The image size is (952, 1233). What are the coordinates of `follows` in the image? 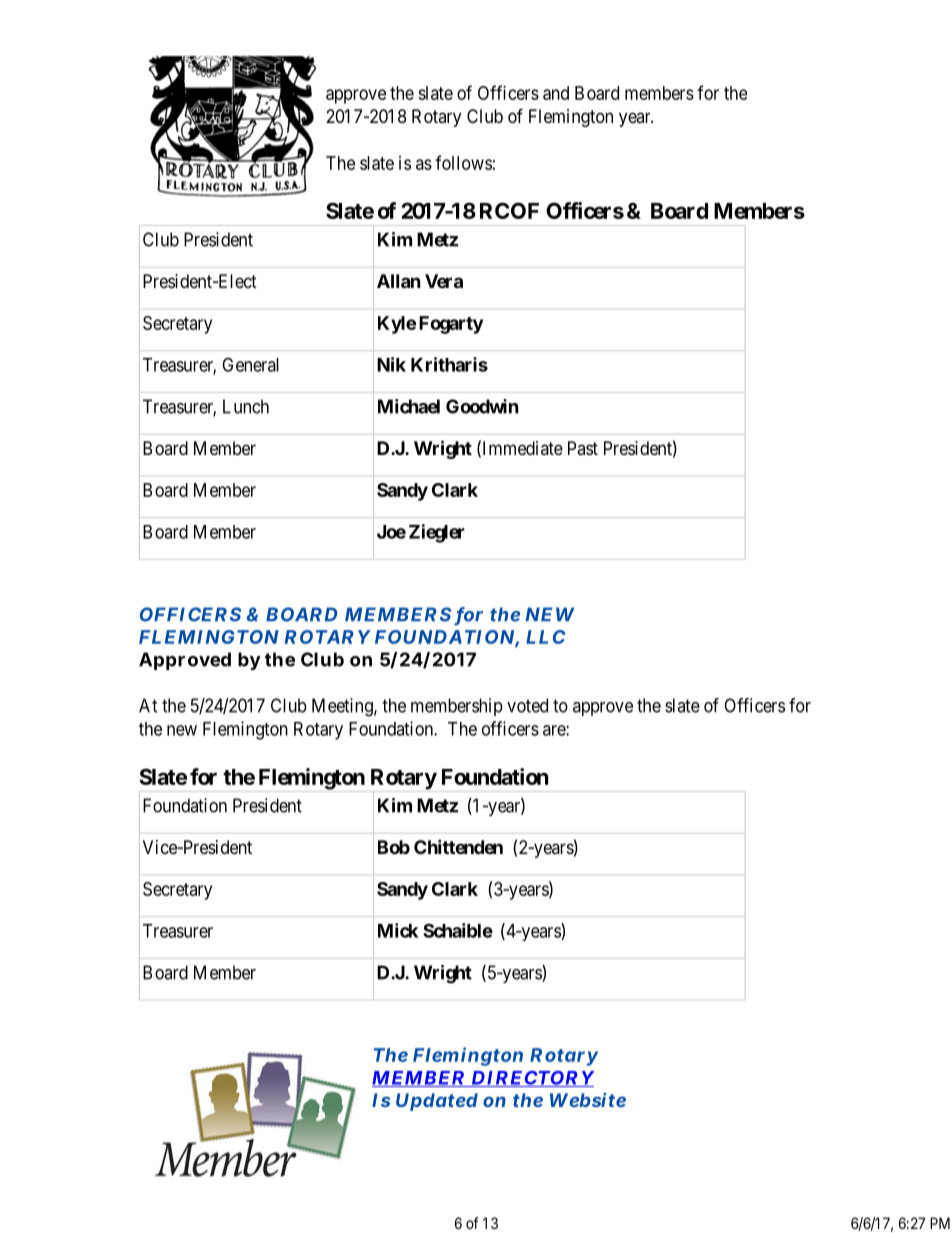 It's located at (463, 162).
